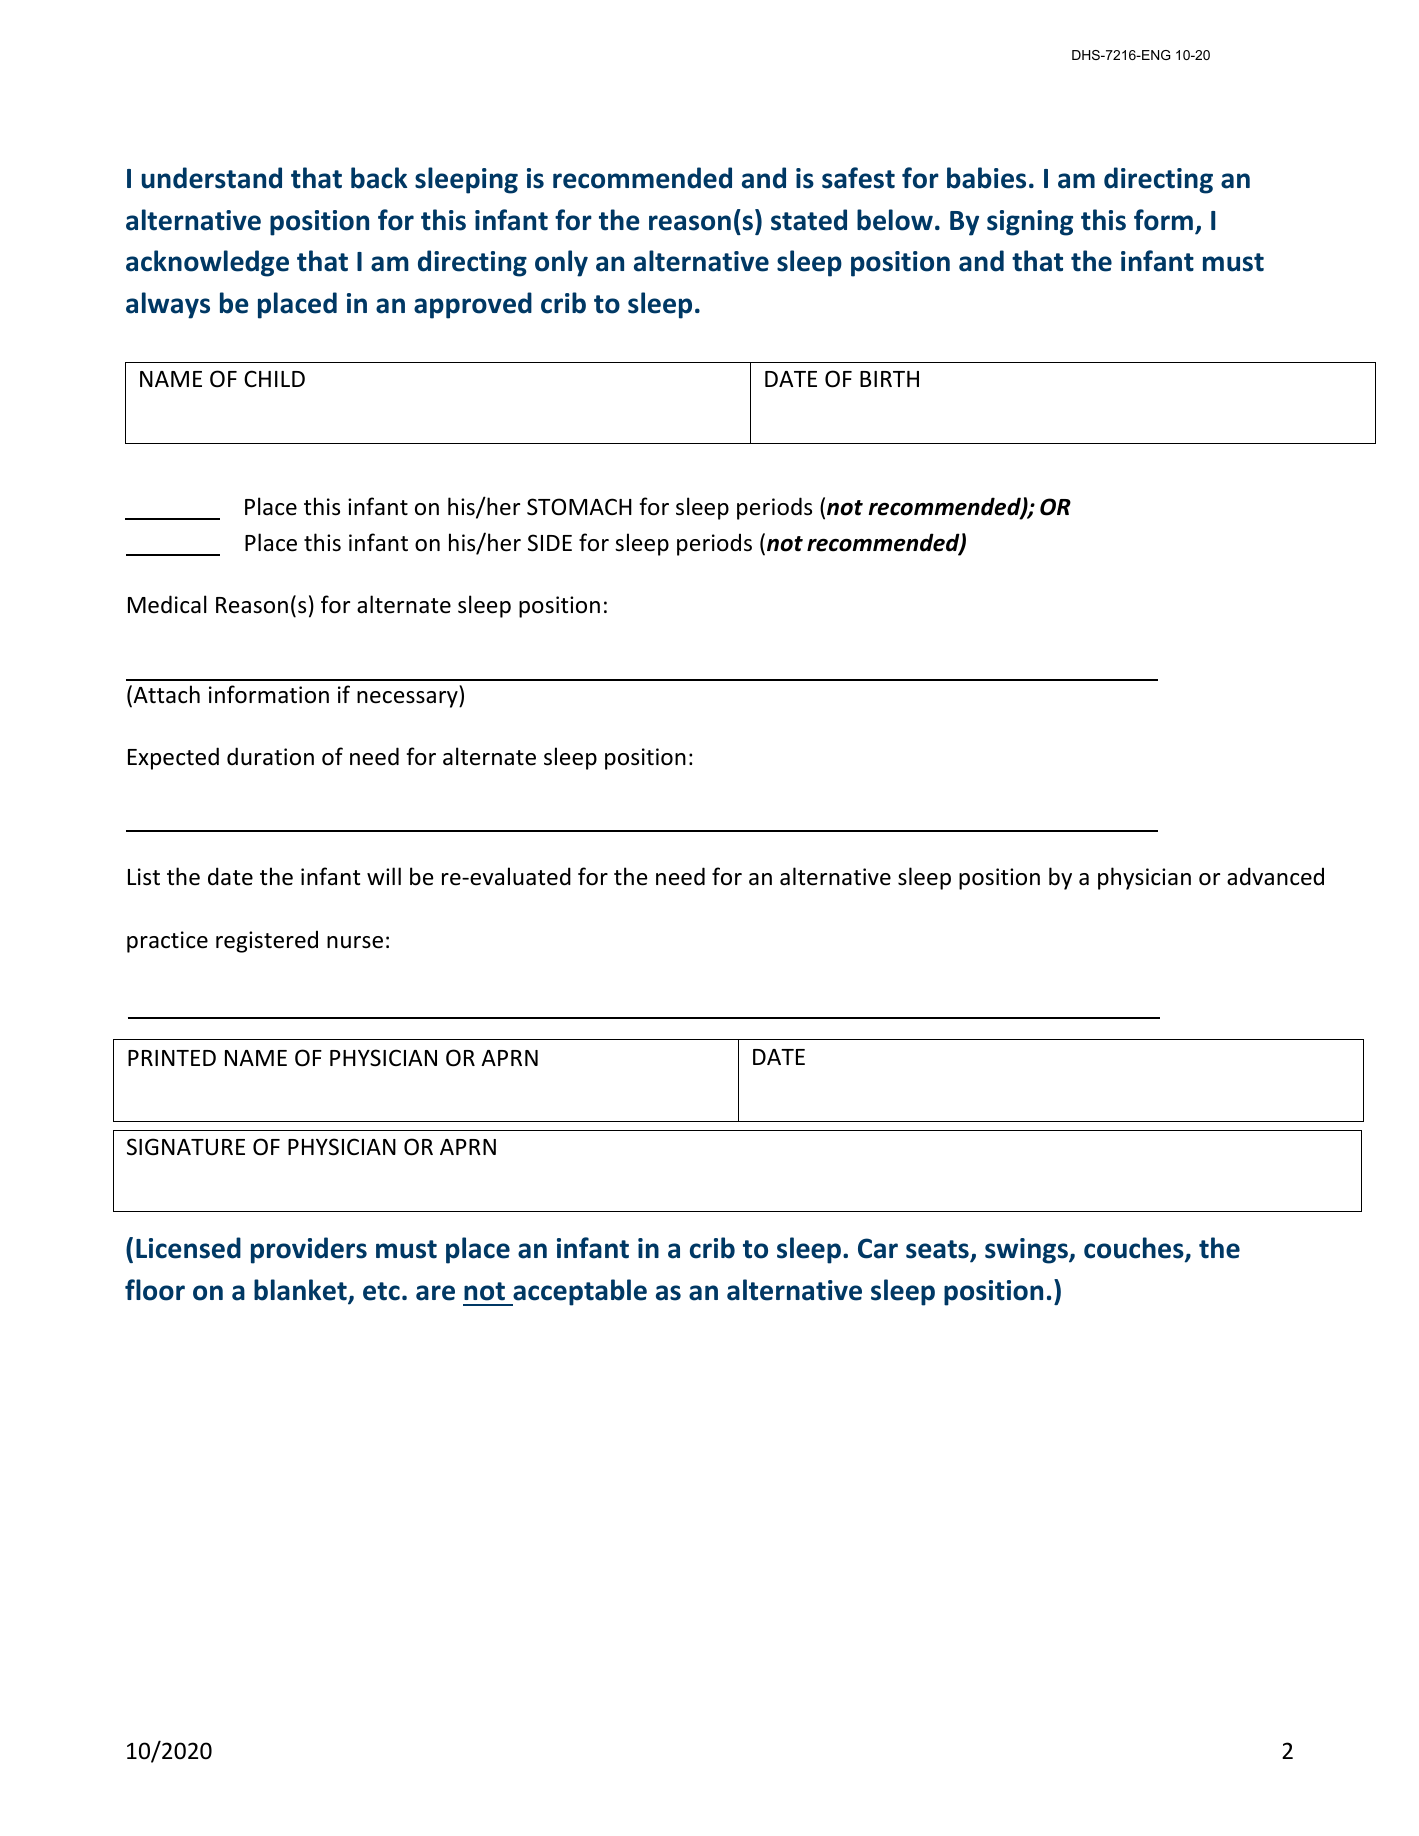 Image resolution: width=1419 pixels, height=1836 pixels. What do you see at coordinates (579, 507) in the screenshot?
I see `STOMACH` at bounding box center [579, 507].
